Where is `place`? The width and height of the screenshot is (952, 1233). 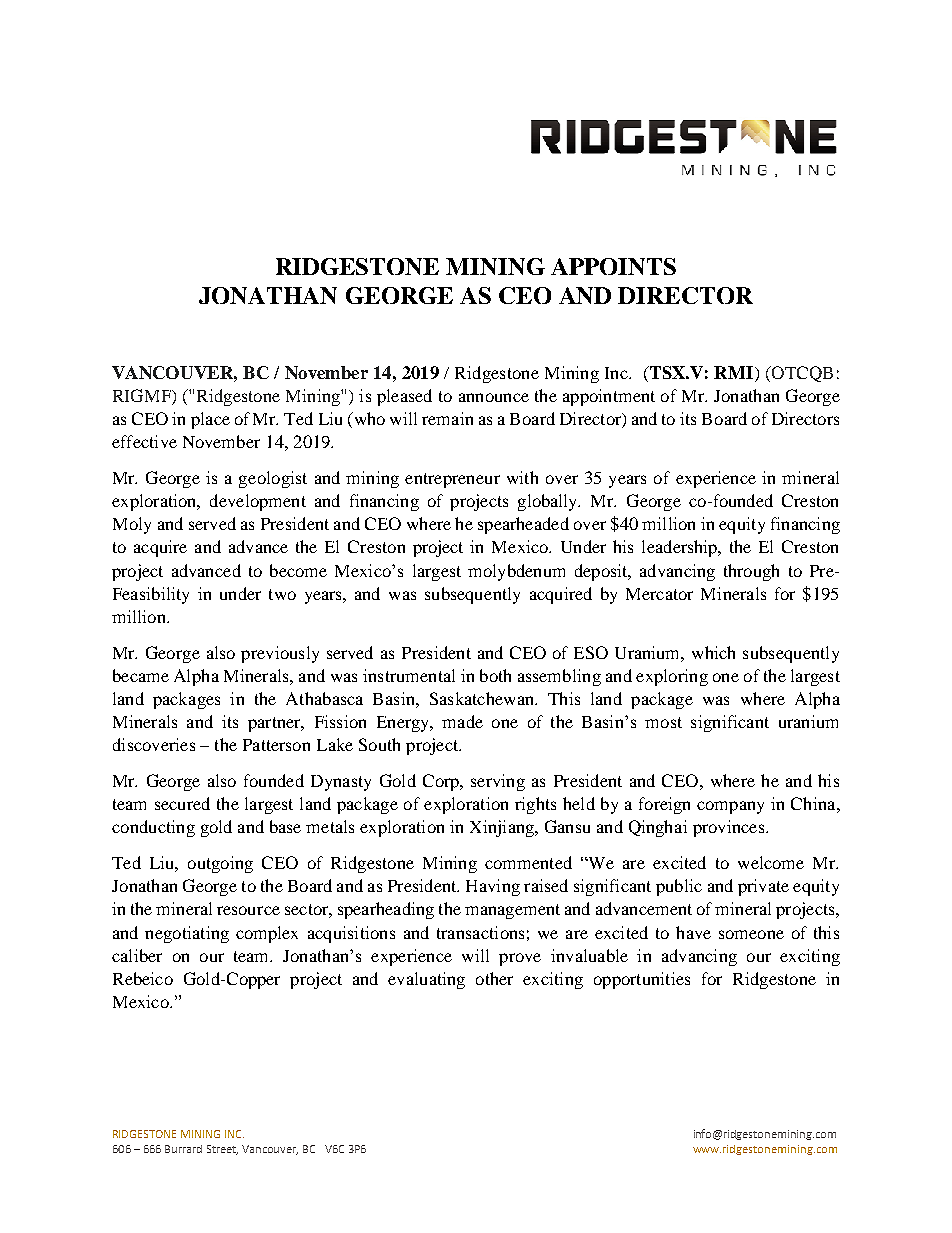 place is located at coordinates (210, 420).
